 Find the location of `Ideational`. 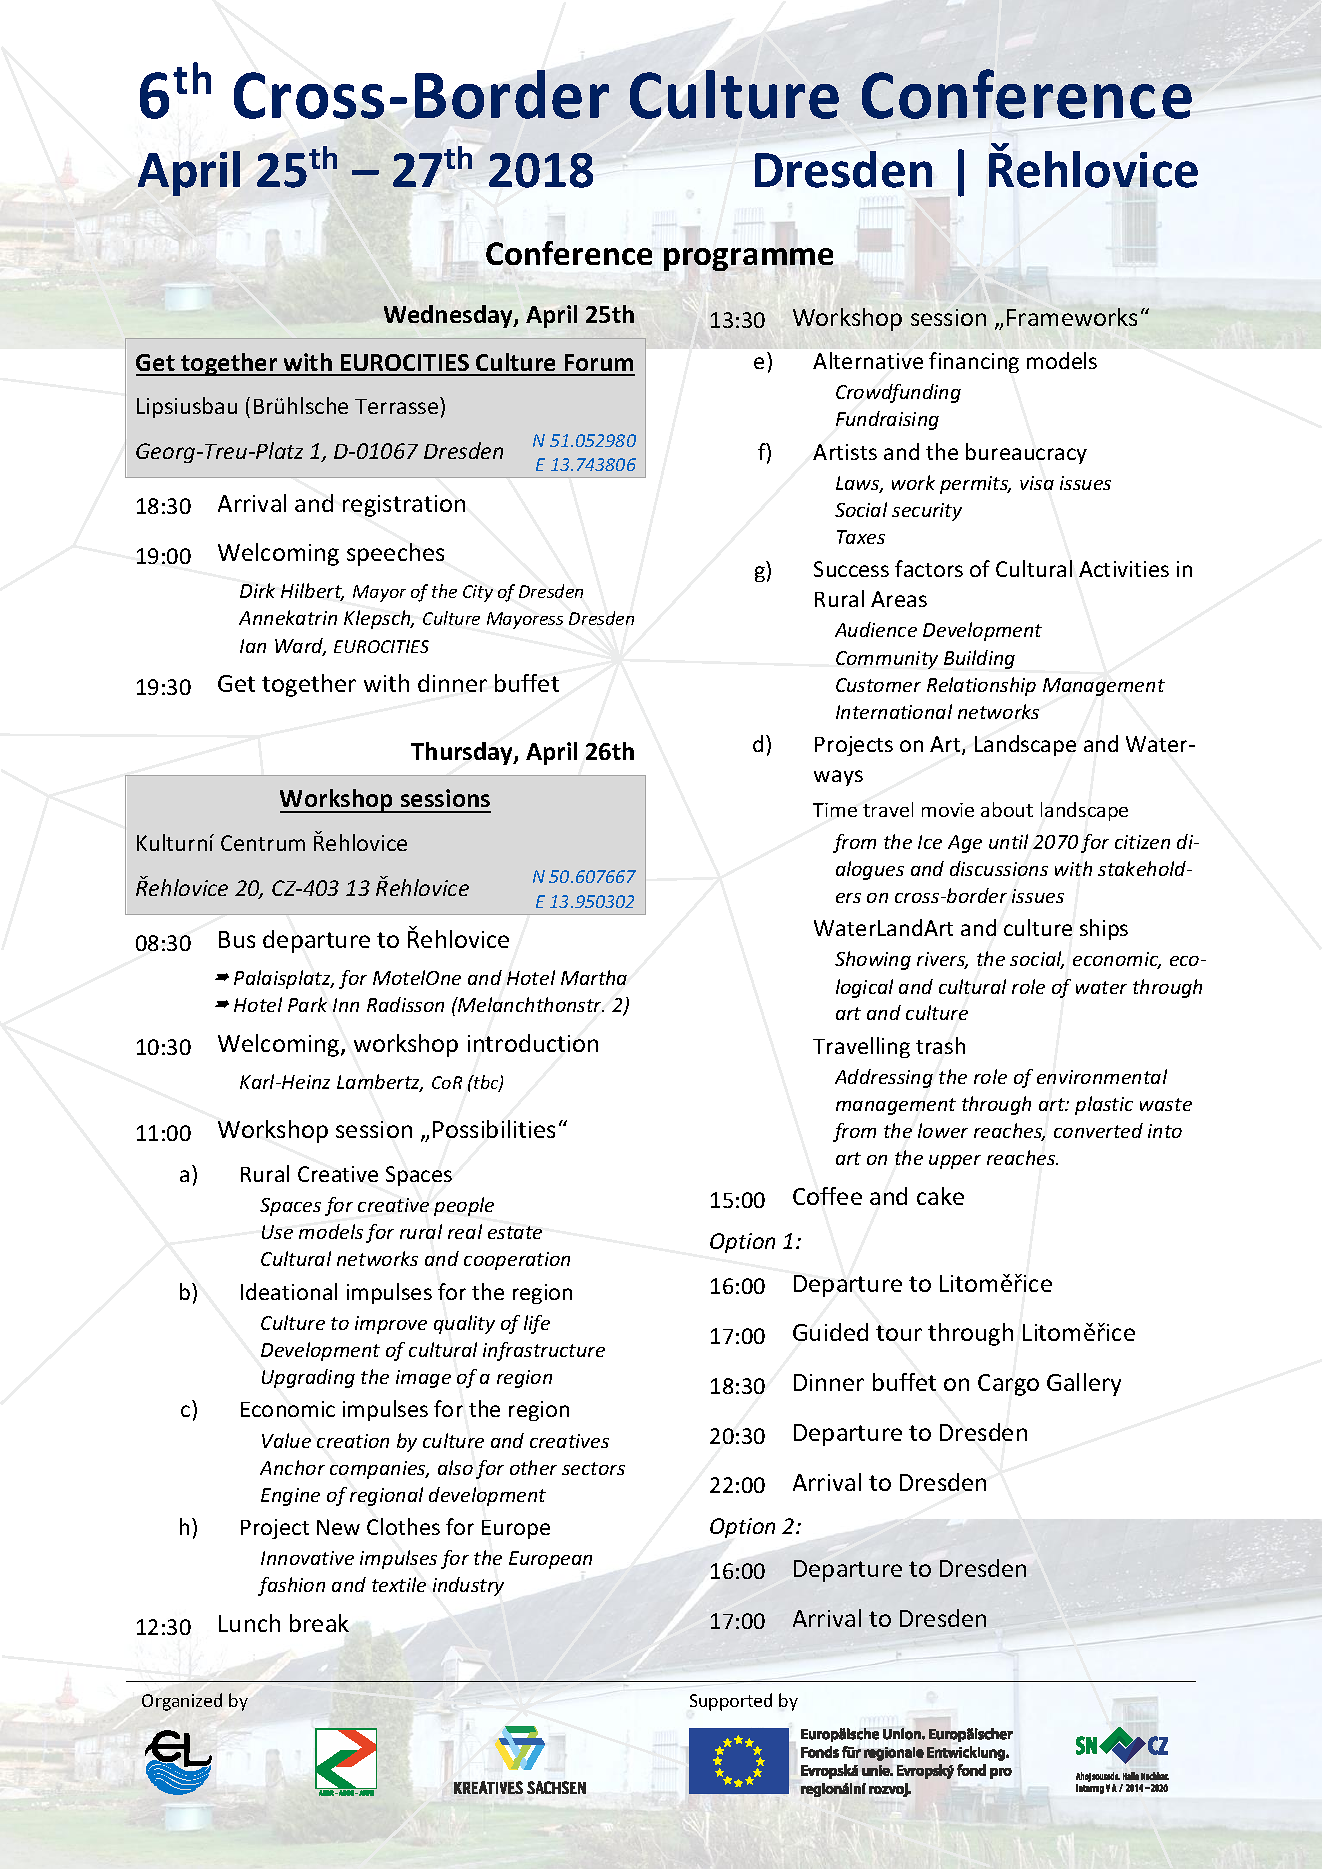

Ideational is located at coordinates (289, 1291).
